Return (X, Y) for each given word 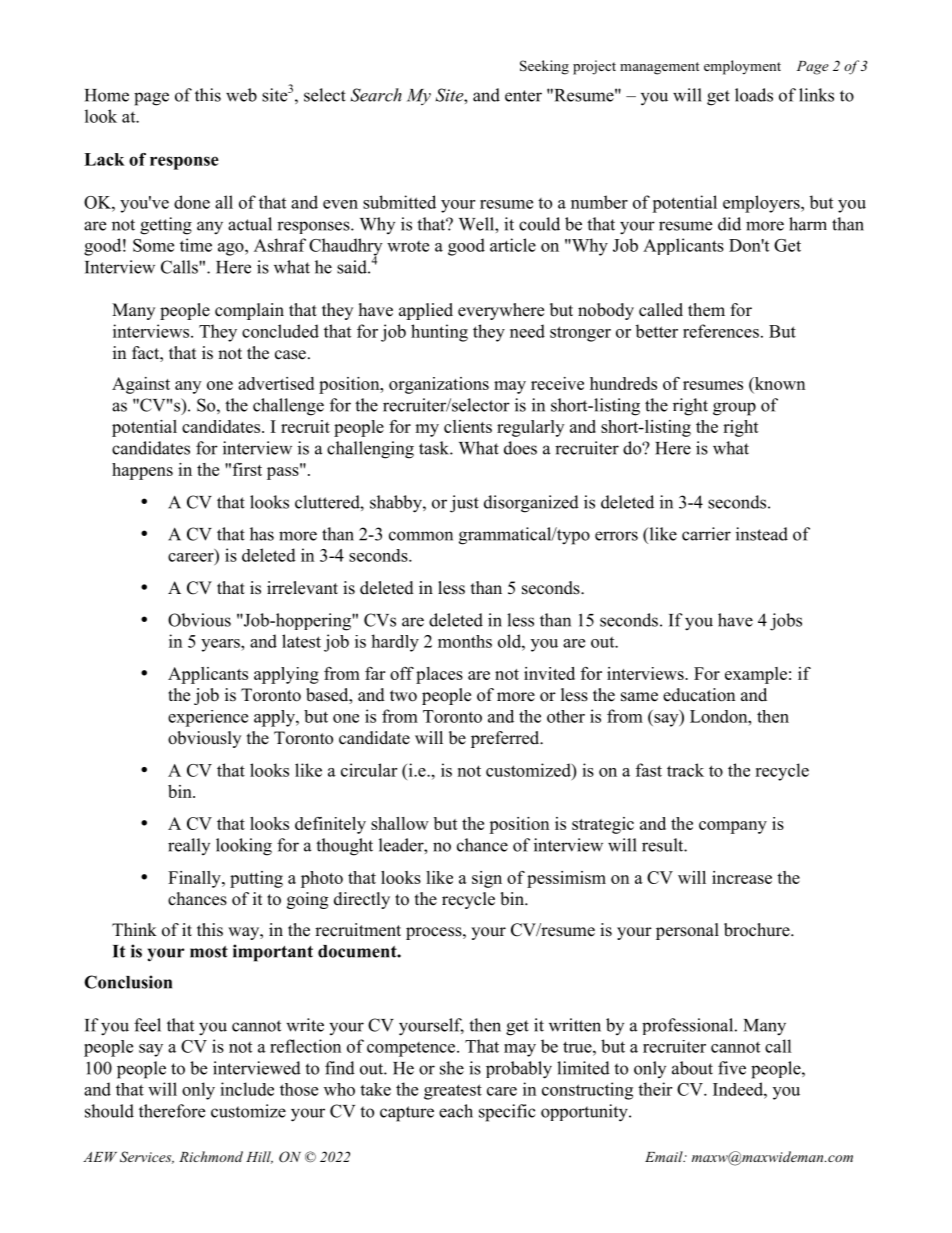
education (699, 695)
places (439, 675)
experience (208, 718)
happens (142, 471)
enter (523, 96)
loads (754, 95)
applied (426, 311)
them (706, 310)
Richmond (211, 1156)
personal (687, 931)
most (209, 952)
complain (249, 311)
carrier (706, 534)
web (241, 95)
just (464, 504)
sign (487, 879)
